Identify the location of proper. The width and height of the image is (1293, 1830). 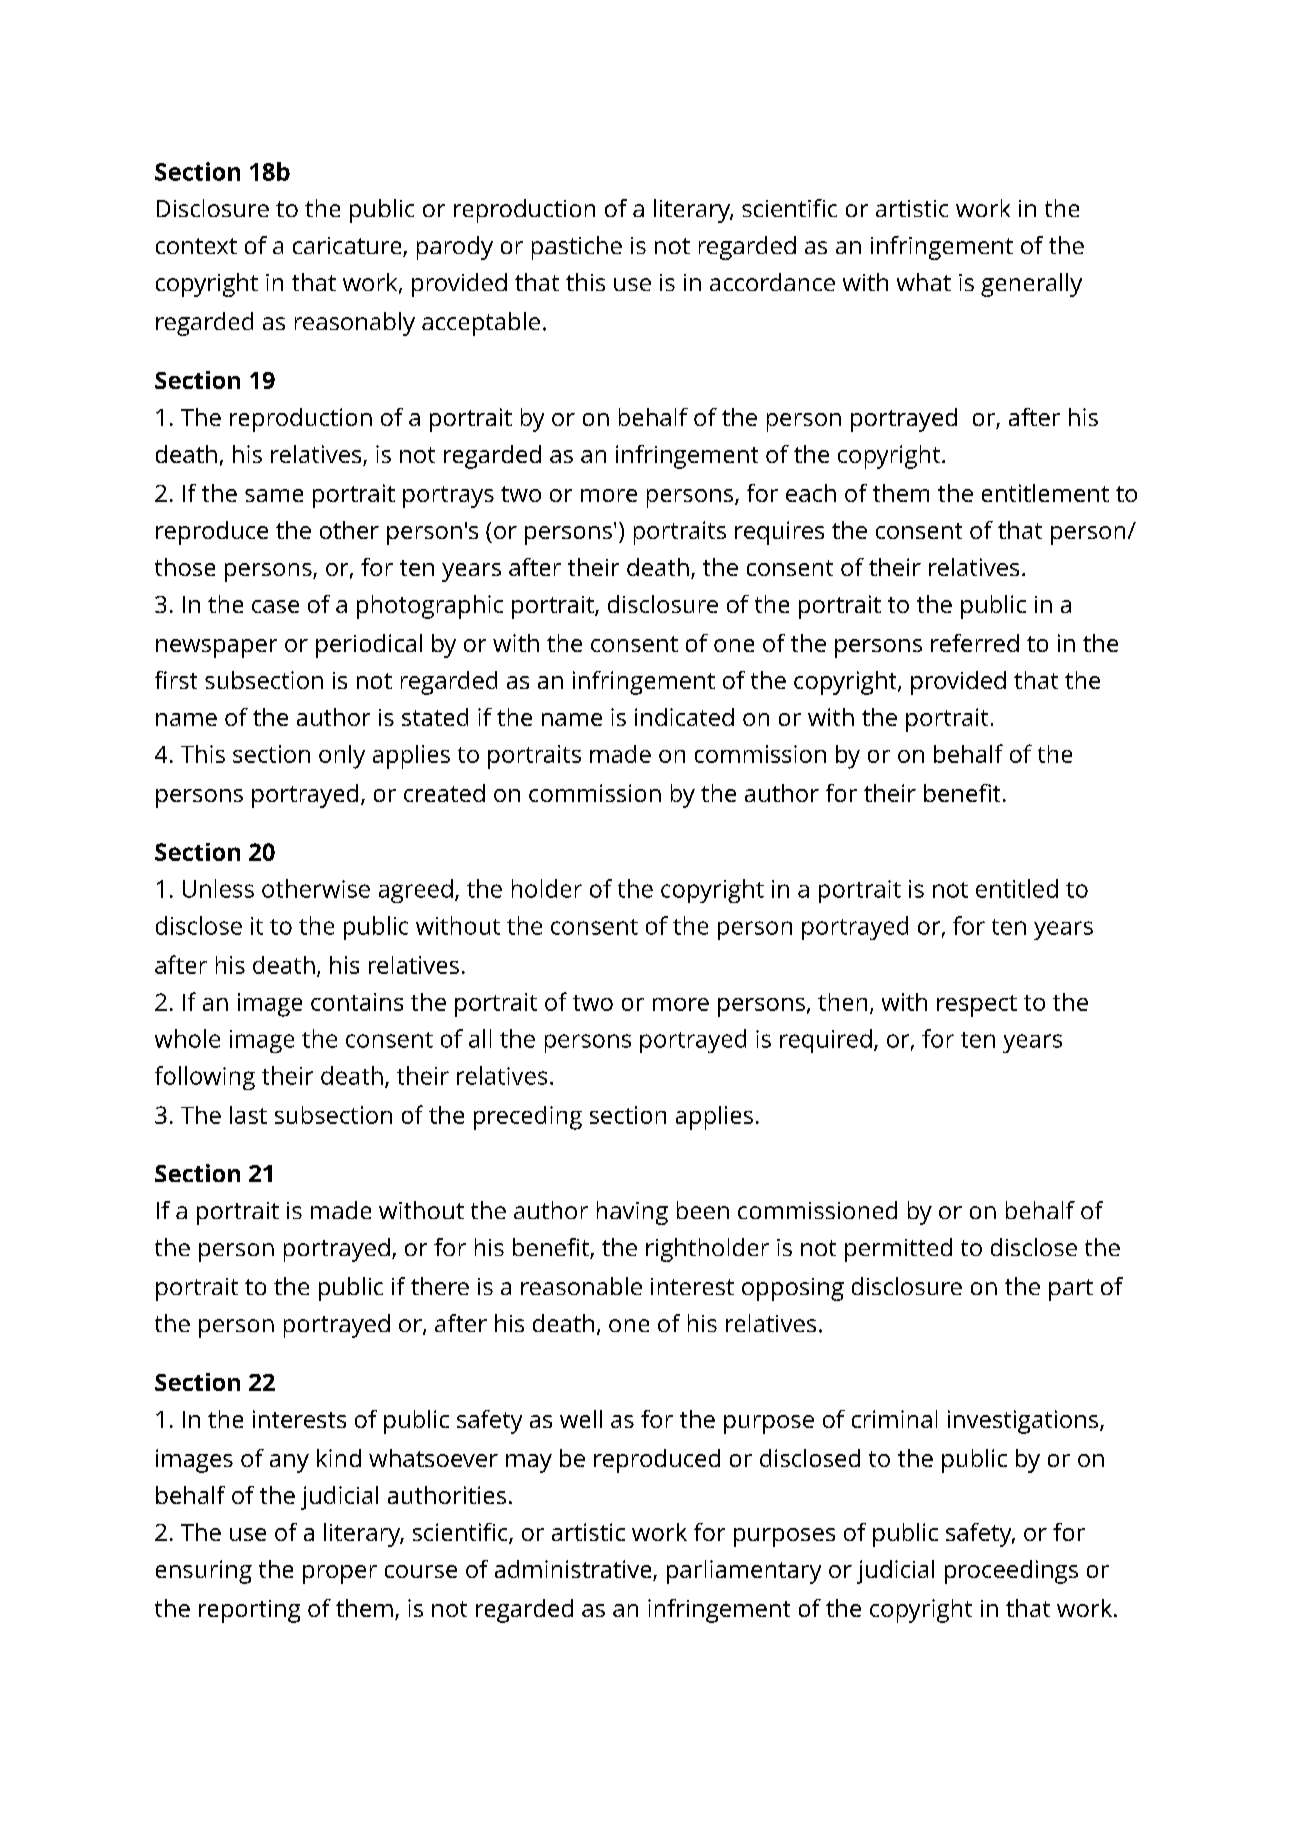
(340, 1574).
